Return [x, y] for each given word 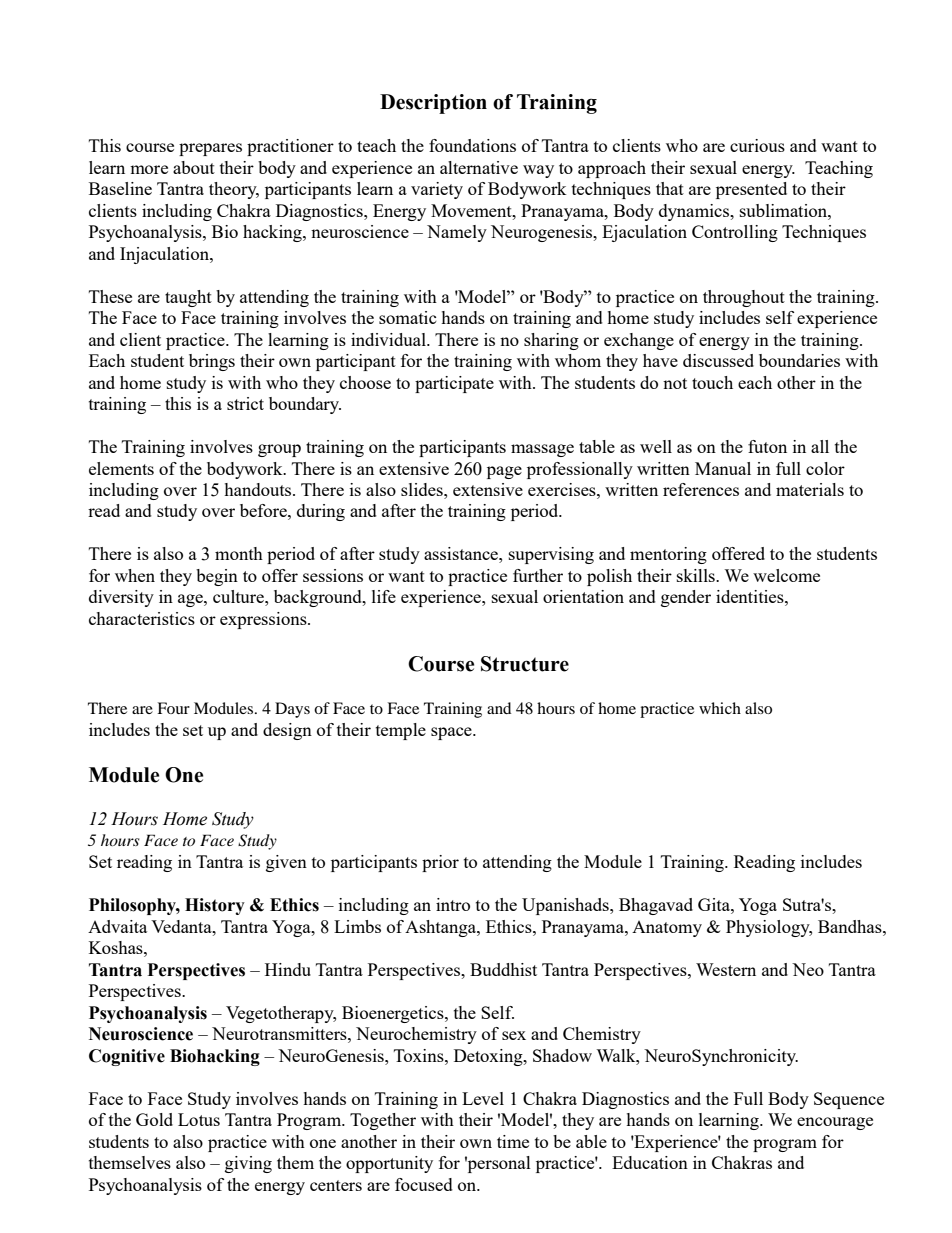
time [513, 1141]
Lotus [199, 1119]
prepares [210, 149]
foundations [472, 145]
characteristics [142, 618]
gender [686, 598]
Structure [525, 664]
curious [757, 145]
